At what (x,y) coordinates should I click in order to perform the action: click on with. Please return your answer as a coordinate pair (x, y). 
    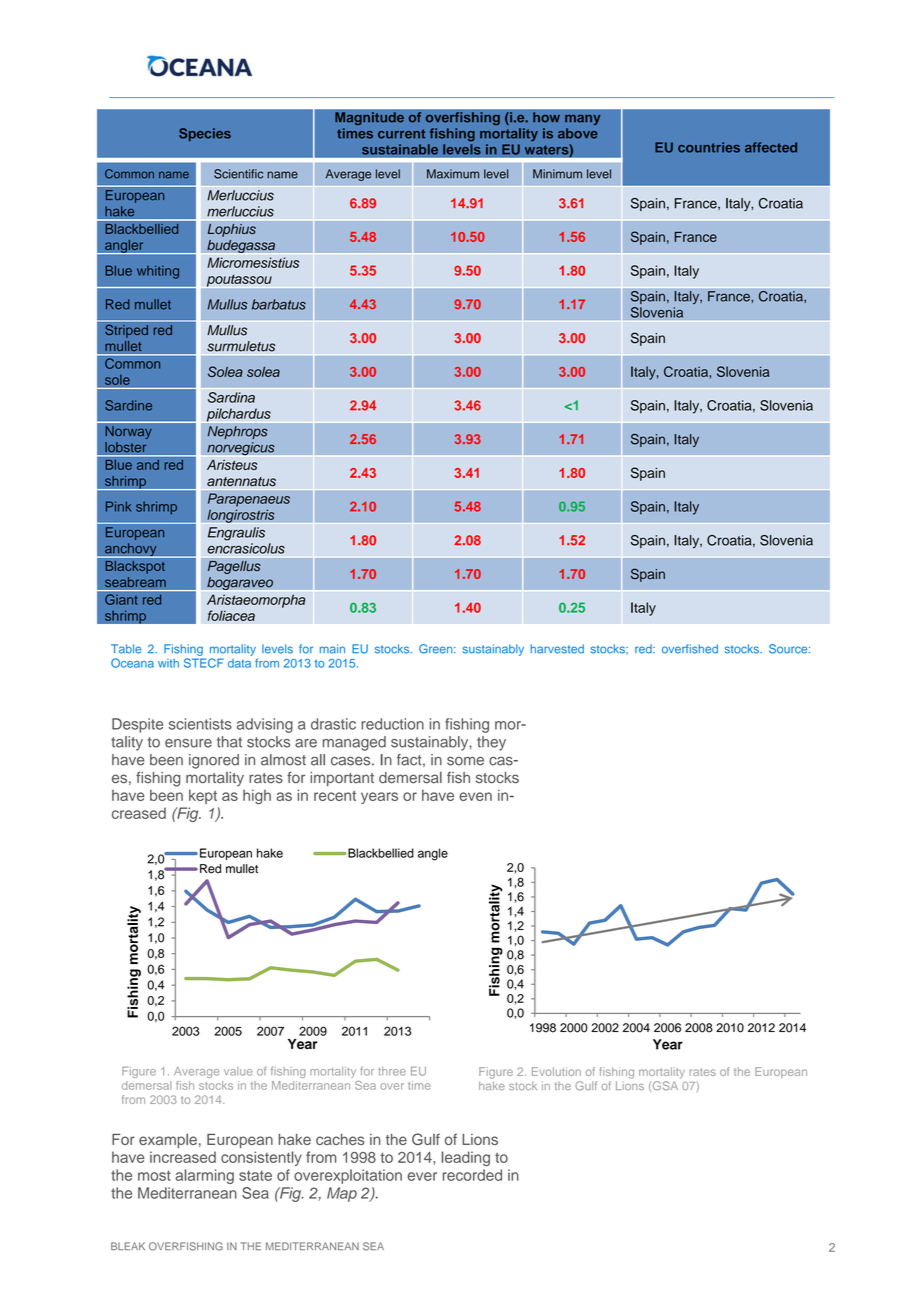
    Looking at the image, I should click on (168, 663).
